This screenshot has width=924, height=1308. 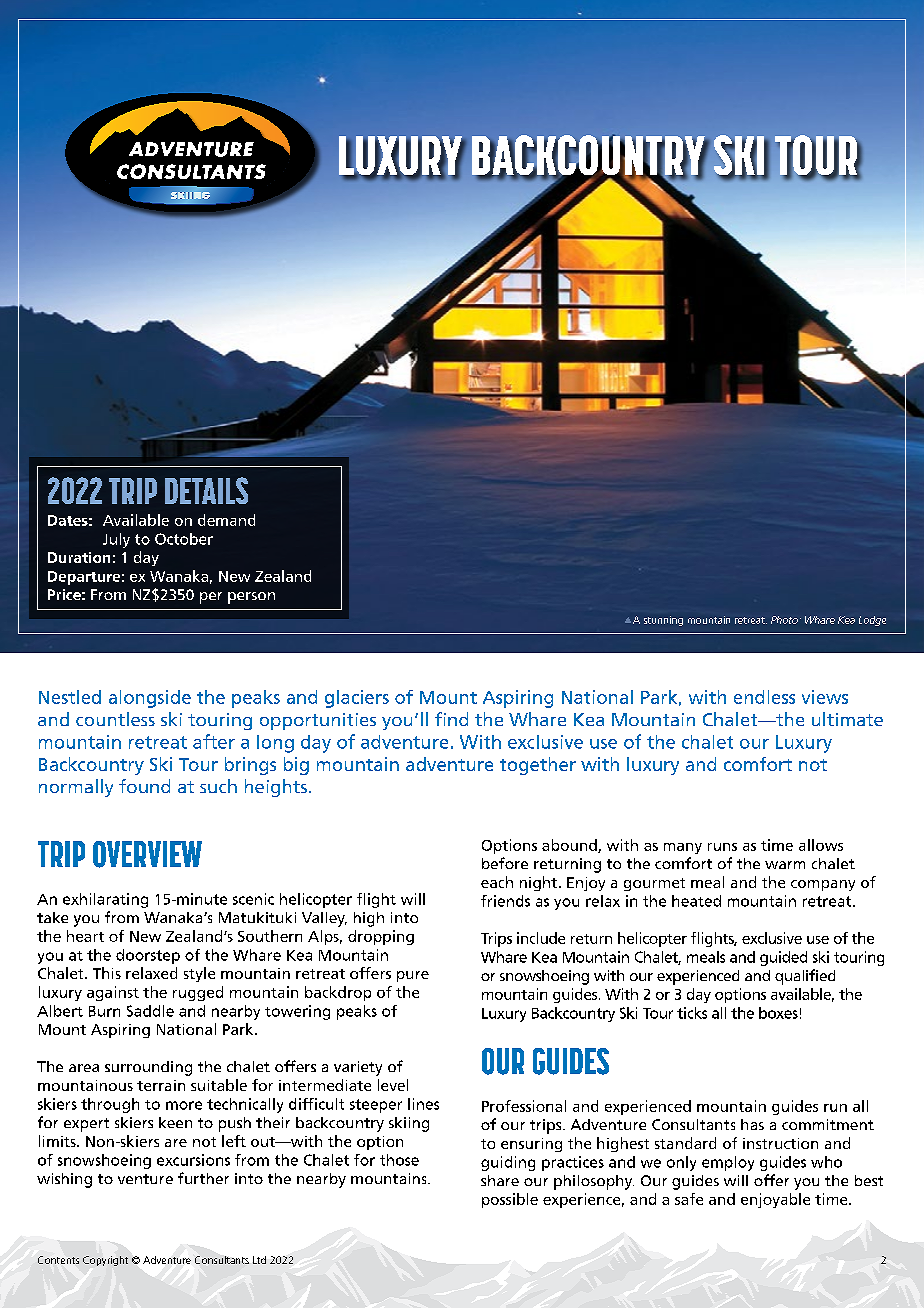 What do you see at coordinates (847, 719) in the screenshot?
I see `ultimate` at bounding box center [847, 719].
